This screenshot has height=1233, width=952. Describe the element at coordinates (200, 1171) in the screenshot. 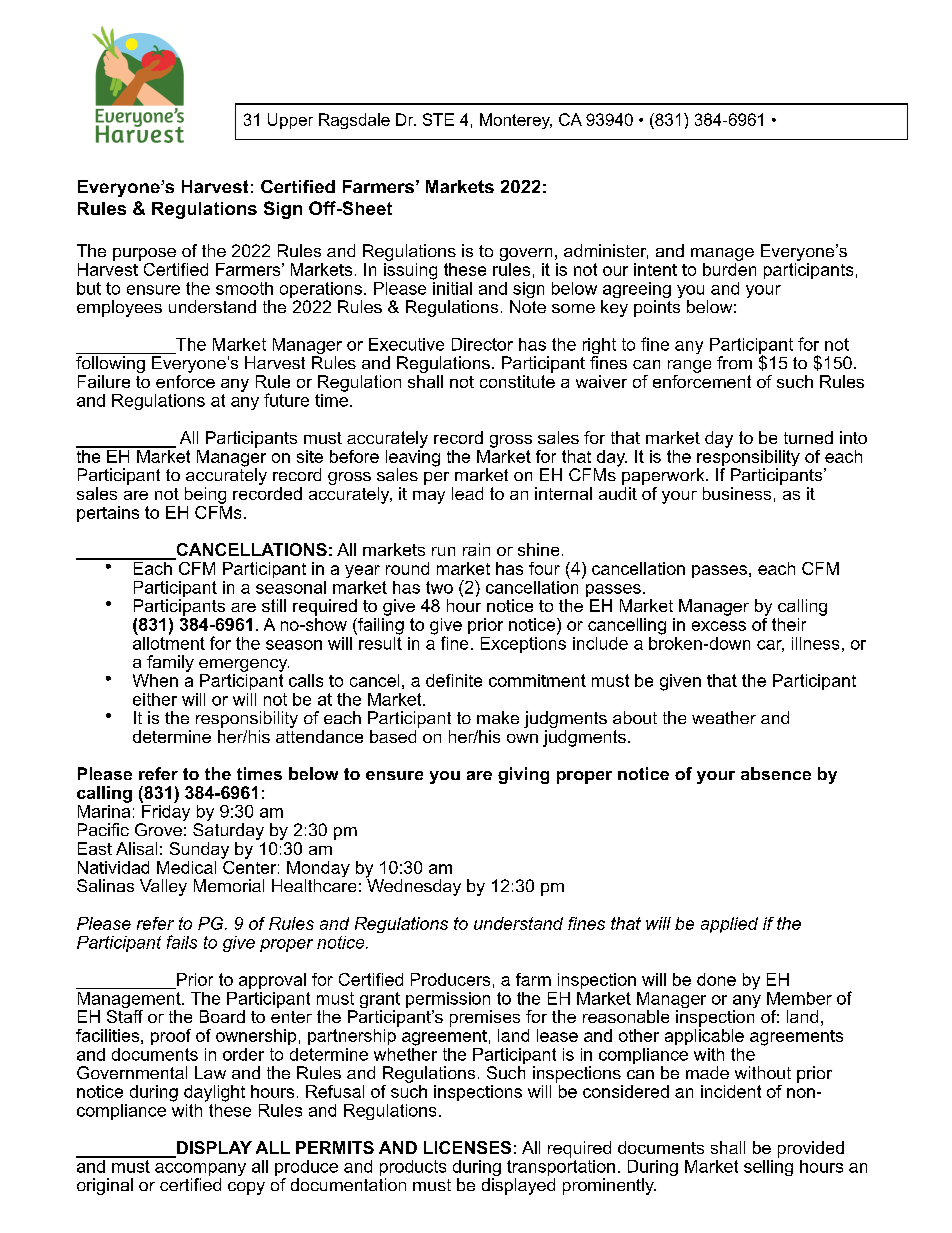

I see `accompany` at that location.
